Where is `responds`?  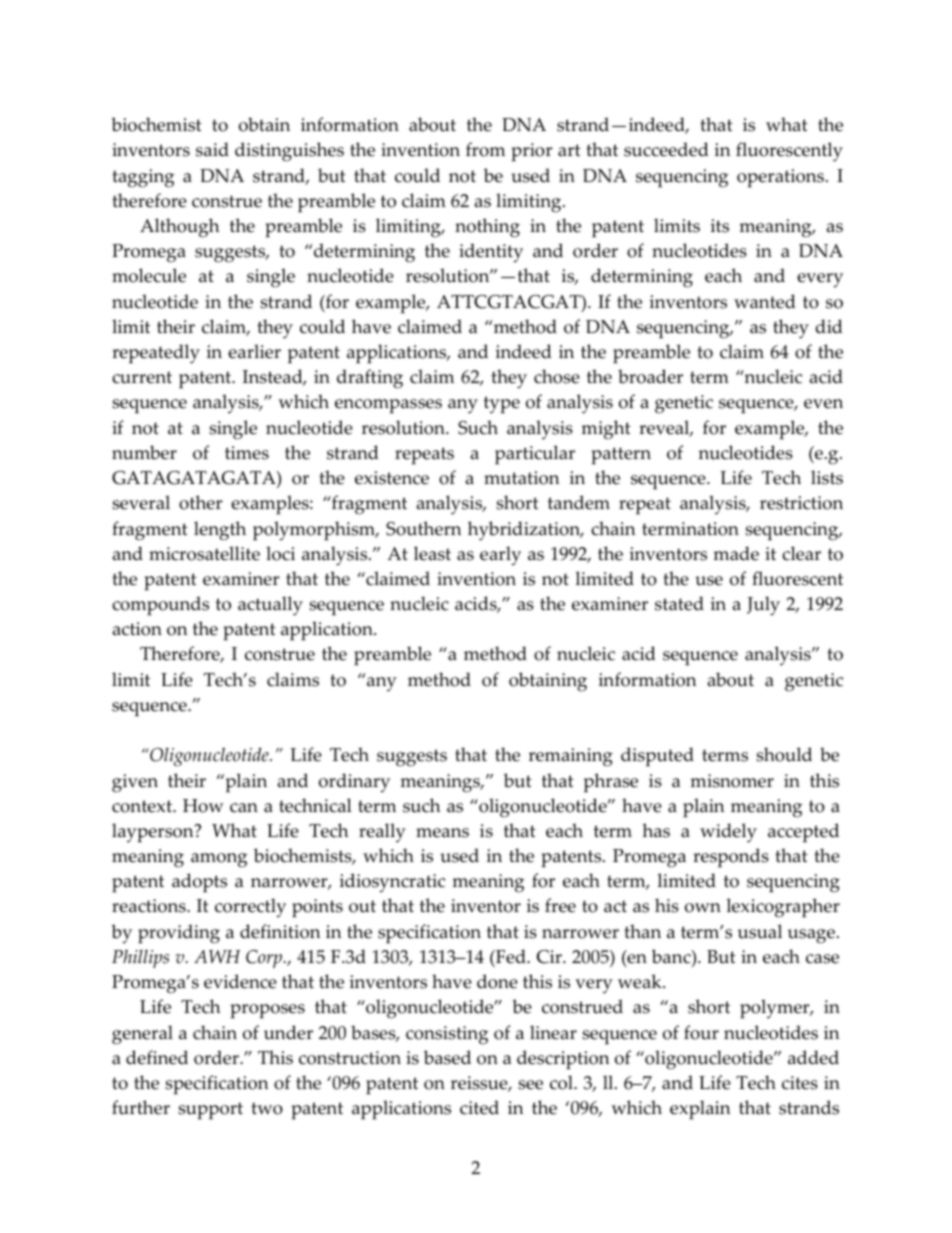 responds is located at coordinates (731, 858).
